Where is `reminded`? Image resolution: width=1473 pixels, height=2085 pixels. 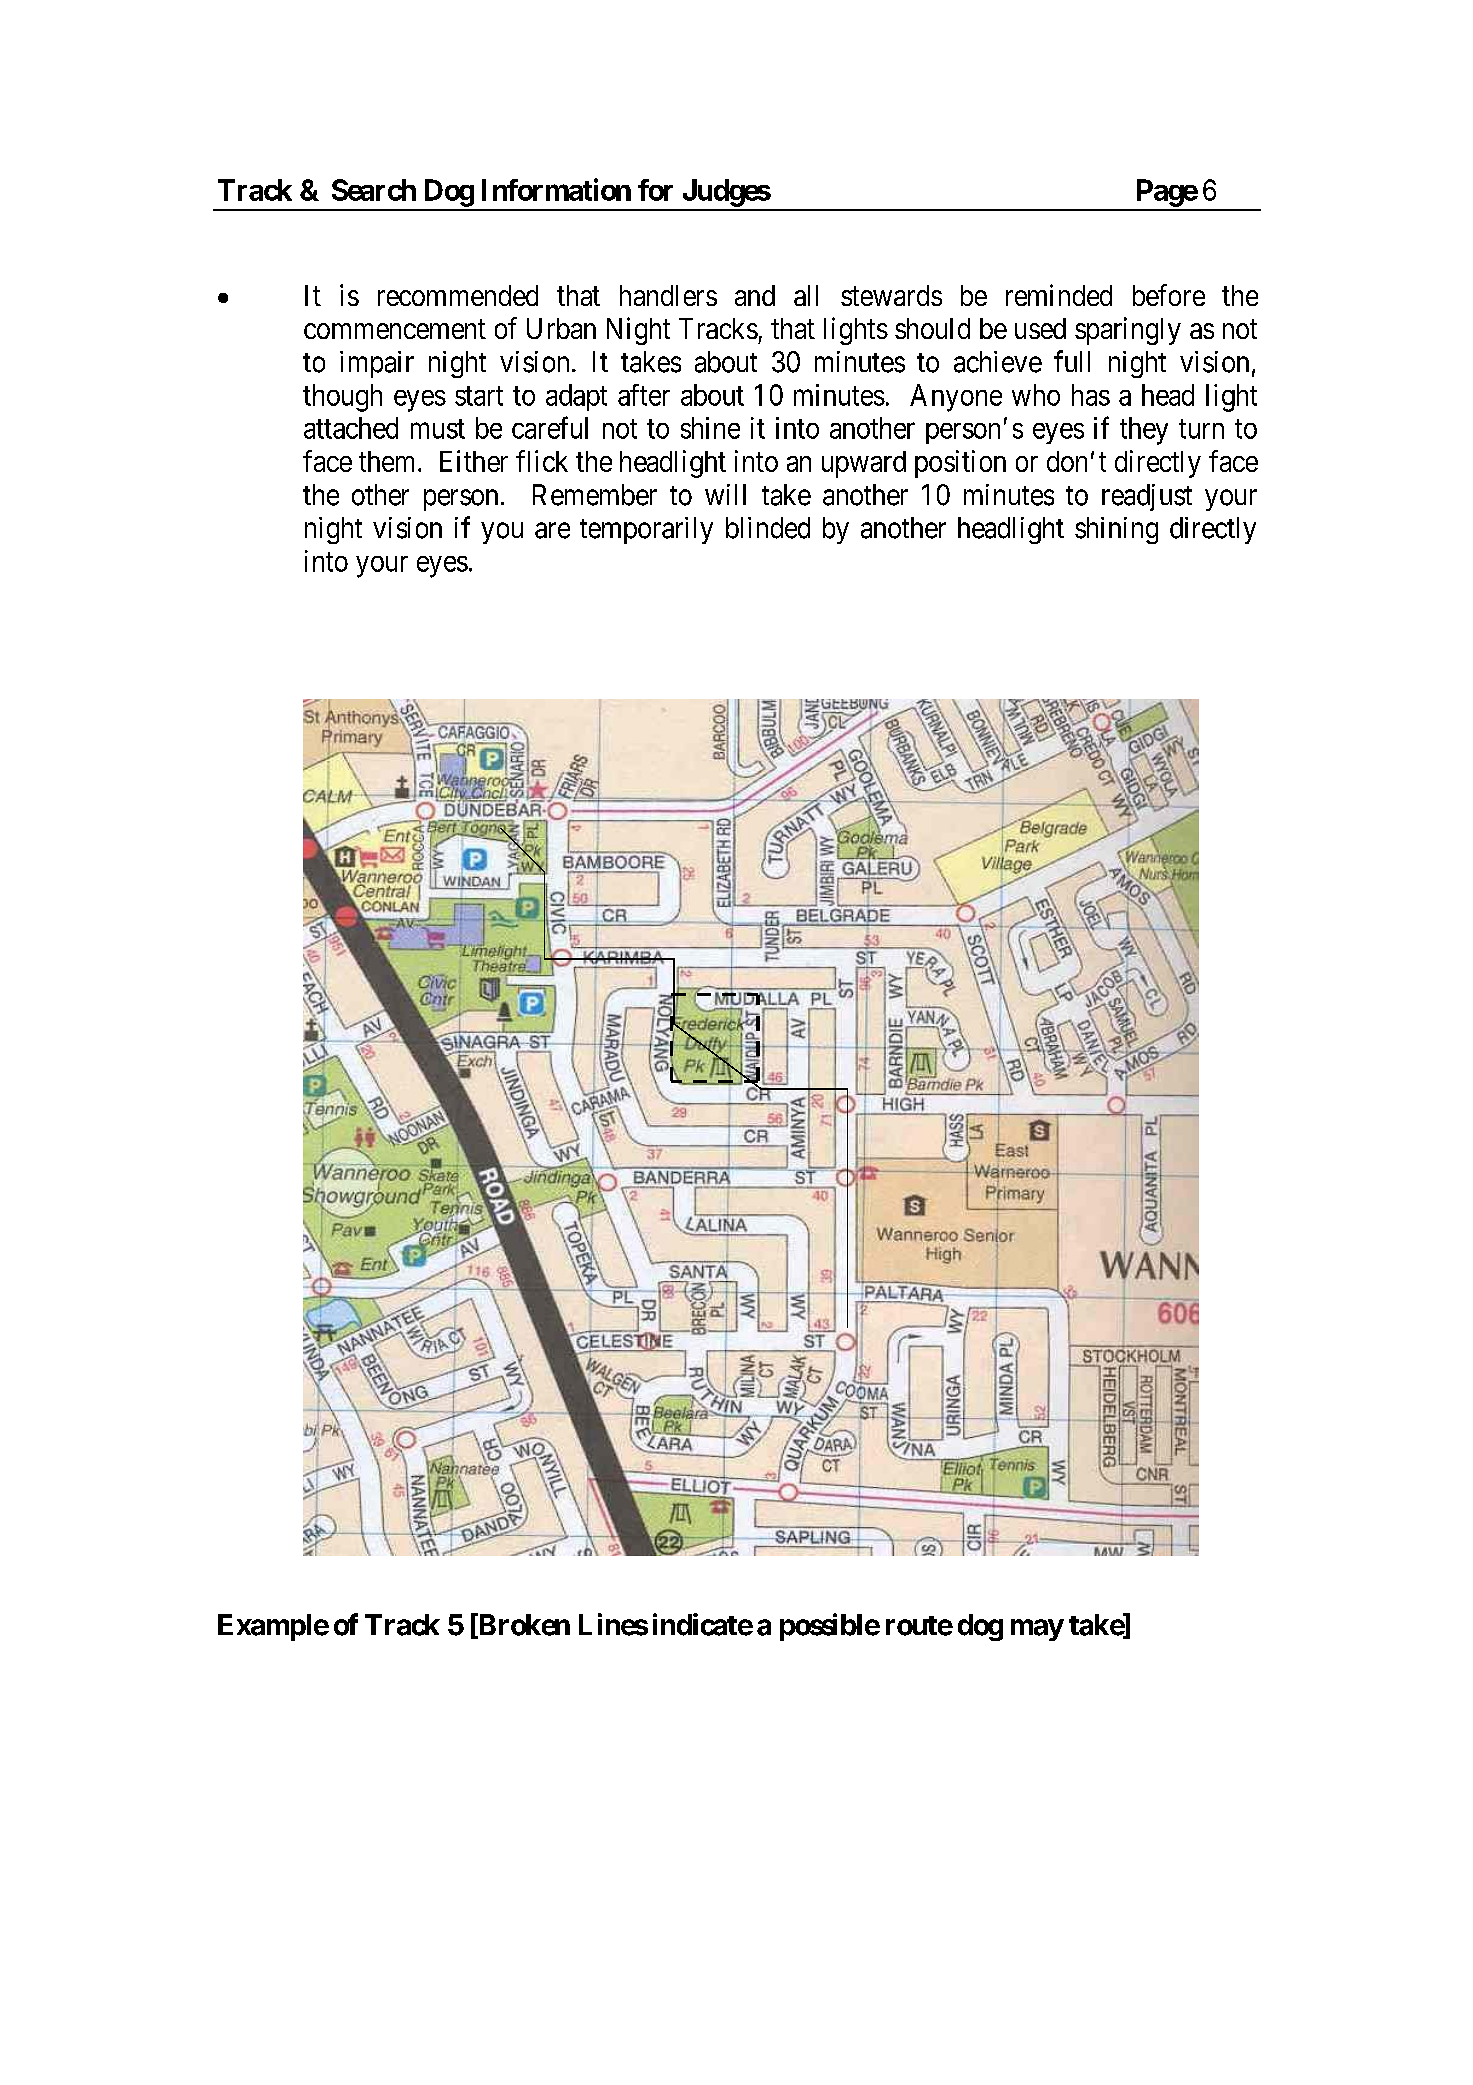 reminded is located at coordinates (1059, 295).
